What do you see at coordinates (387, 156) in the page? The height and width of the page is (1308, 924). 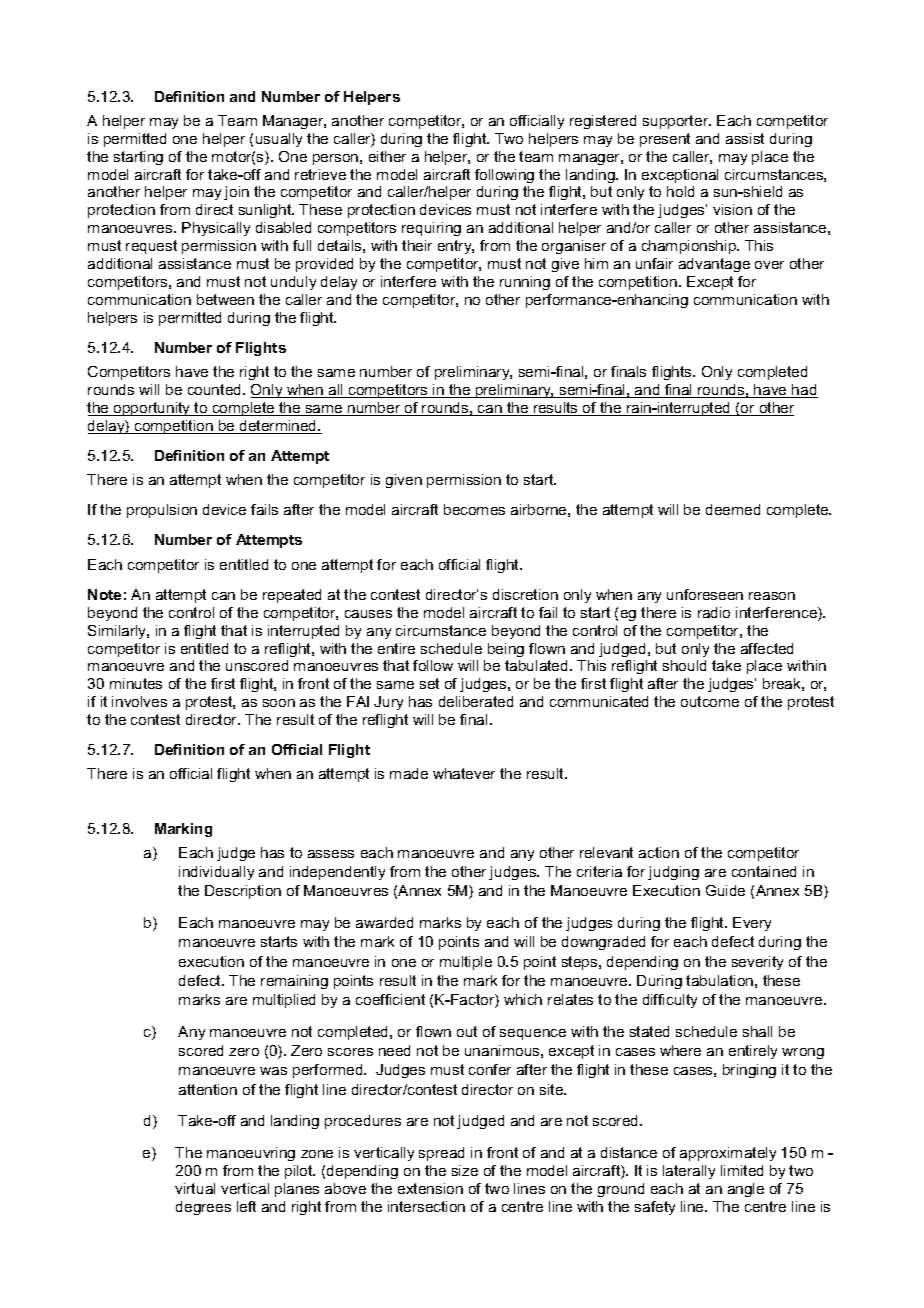 I see `either` at bounding box center [387, 156].
